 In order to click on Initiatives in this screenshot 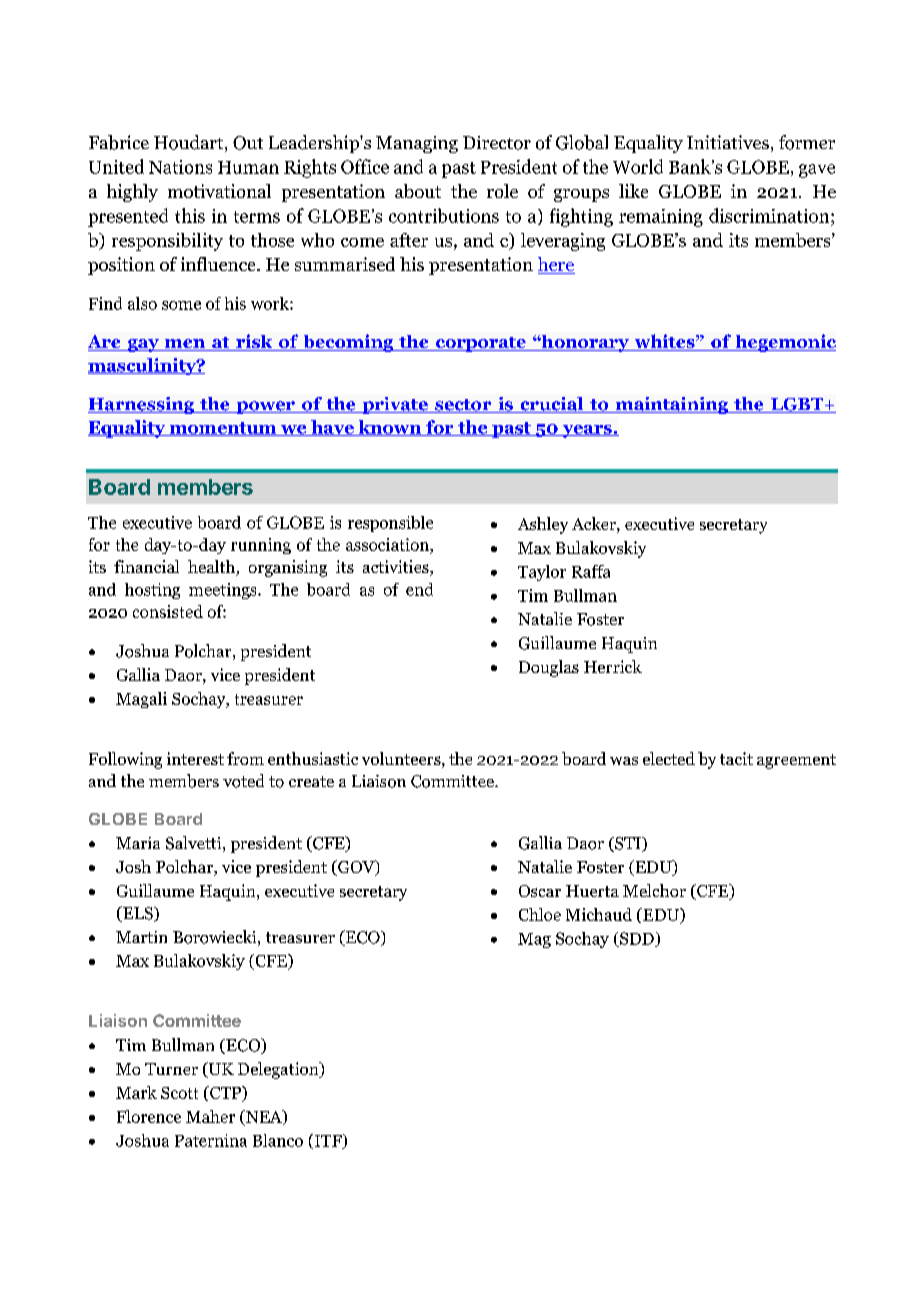, I will do `click(728, 142)`.
